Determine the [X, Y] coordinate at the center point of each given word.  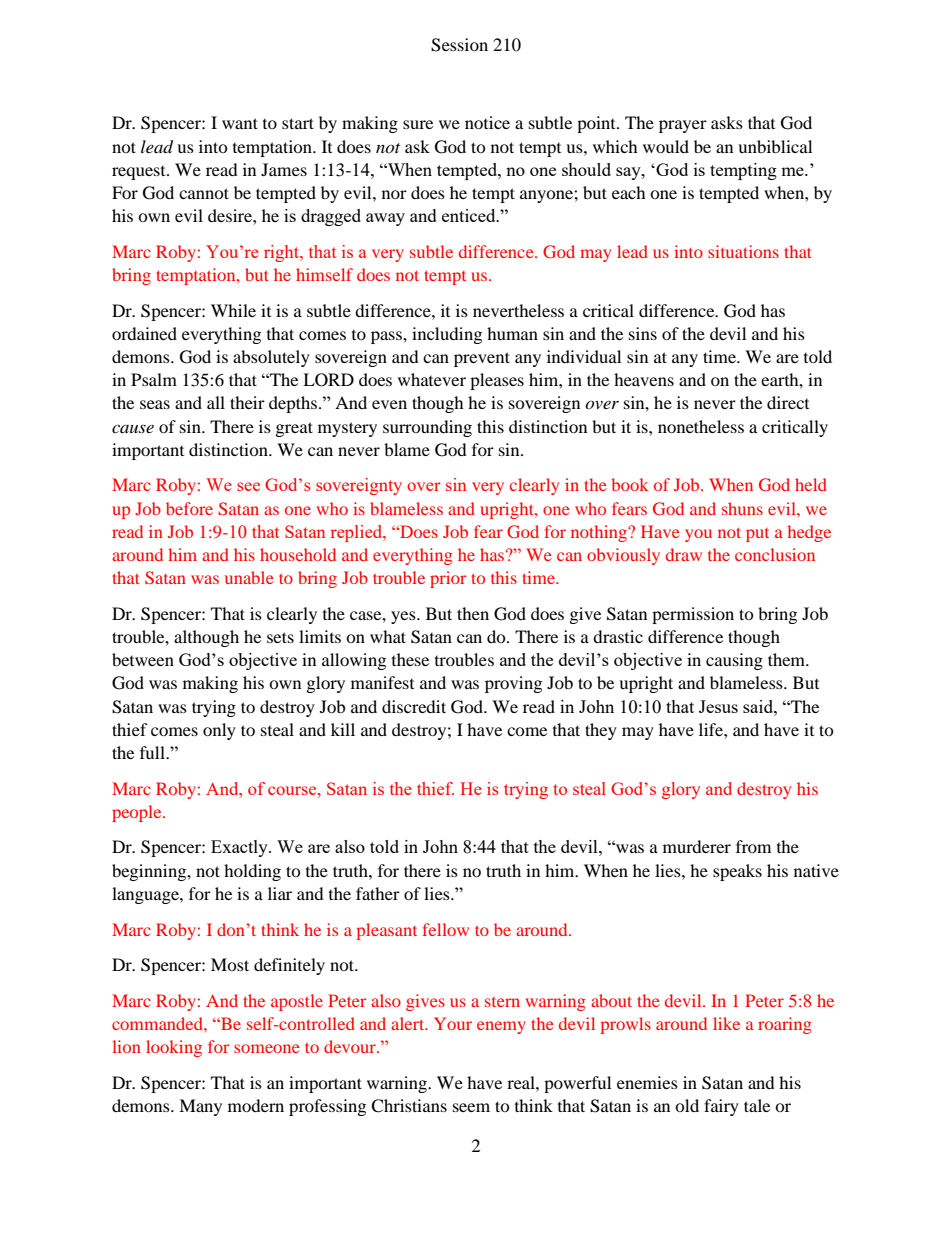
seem [471, 1107]
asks [727, 122]
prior [448, 579]
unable [249, 577]
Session [459, 45]
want [240, 123]
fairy [721, 1107]
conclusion [775, 554]
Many [200, 1107]
